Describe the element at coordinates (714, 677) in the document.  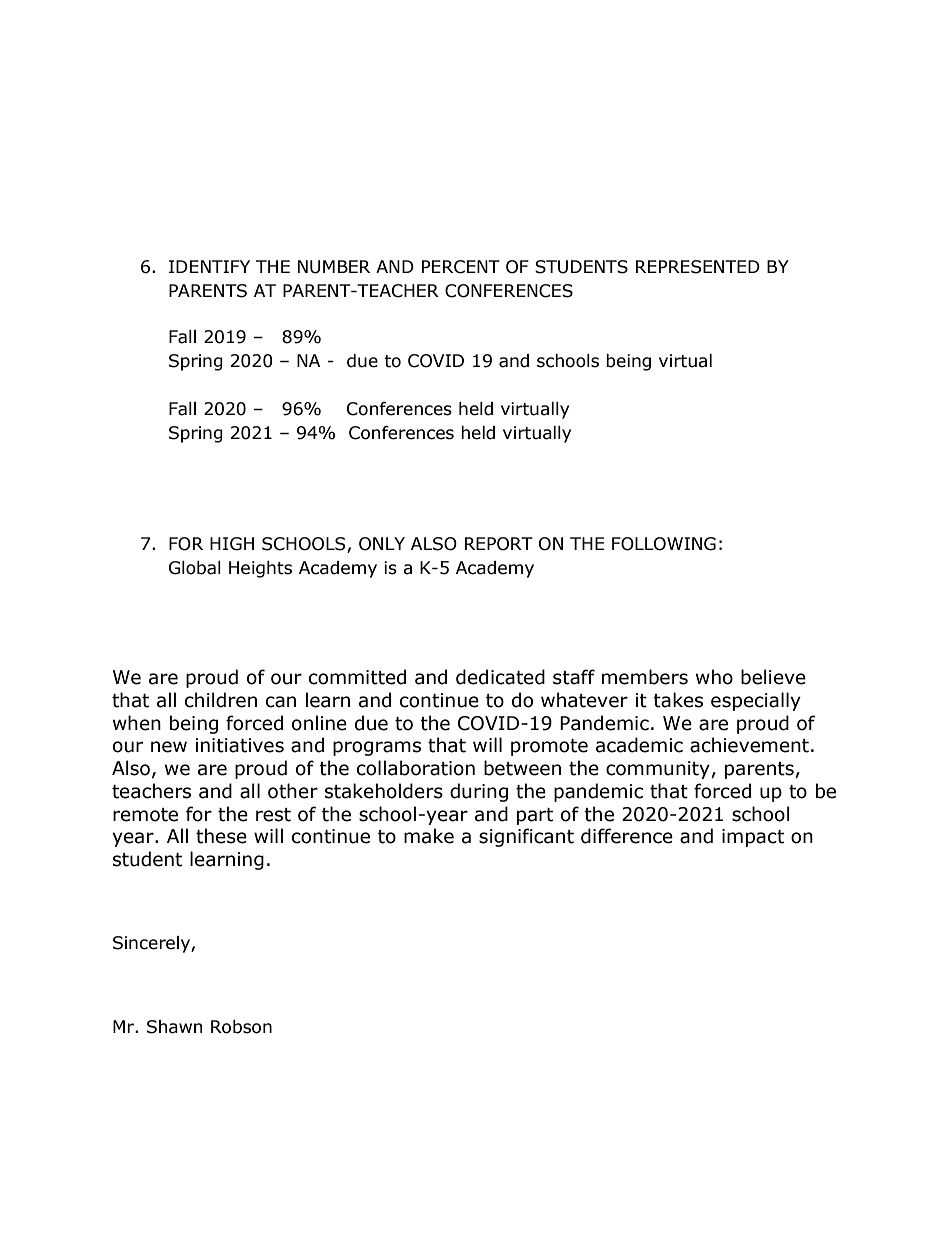
I see `who` at that location.
